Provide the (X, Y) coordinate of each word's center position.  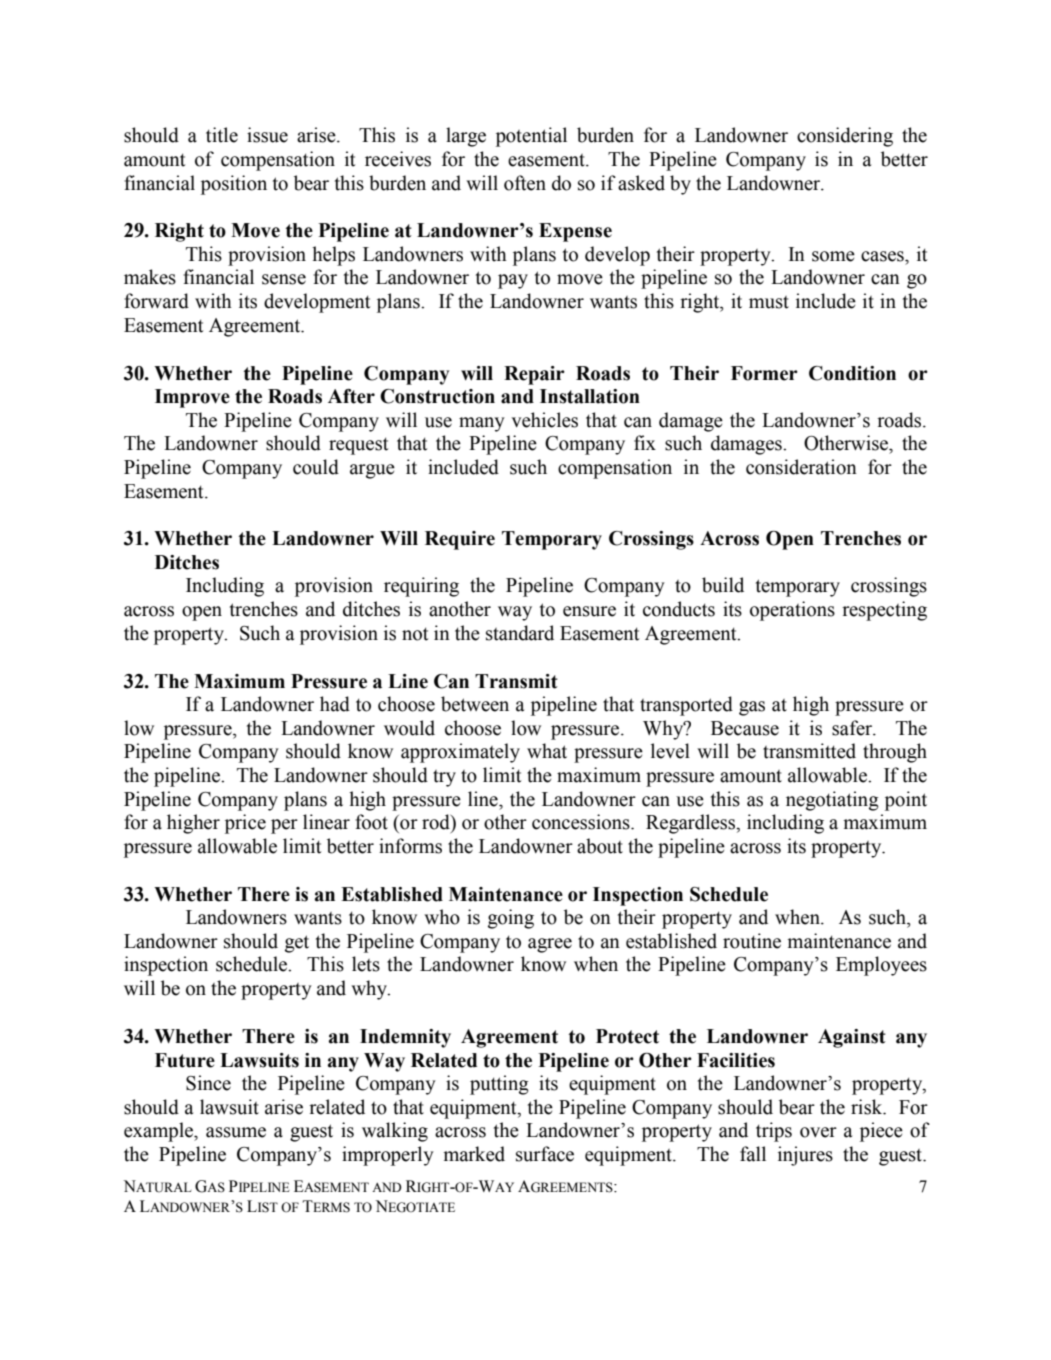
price (245, 824)
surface (545, 1154)
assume (236, 1132)
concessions (582, 822)
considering (845, 137)
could (316, 467)
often (525, 183)
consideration (801, 467)
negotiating (832, 801)
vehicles (544, 420)
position (234, 185)
